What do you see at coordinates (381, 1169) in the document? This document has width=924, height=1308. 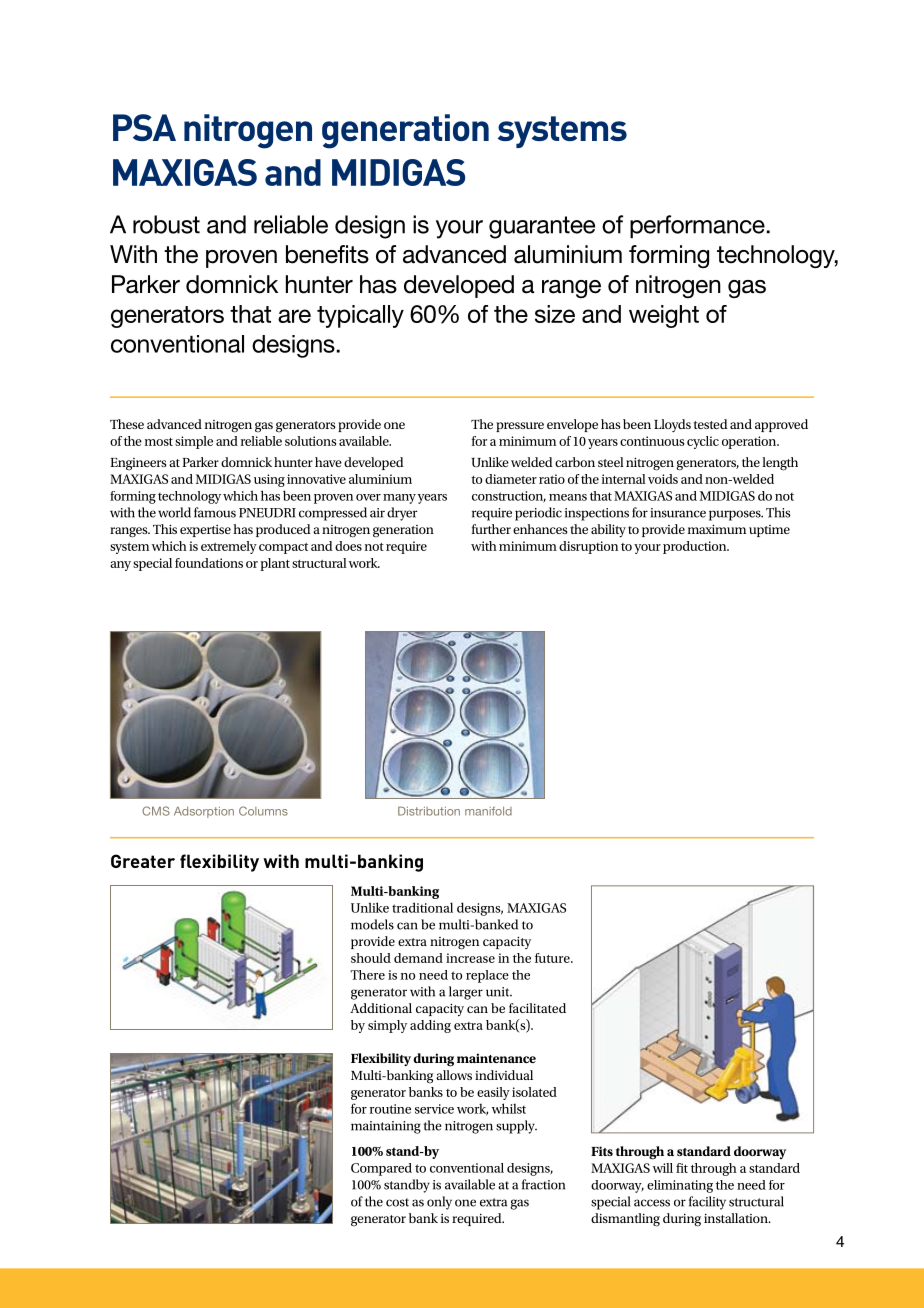 I see `Compared` at bounding box center [381, 1169].
